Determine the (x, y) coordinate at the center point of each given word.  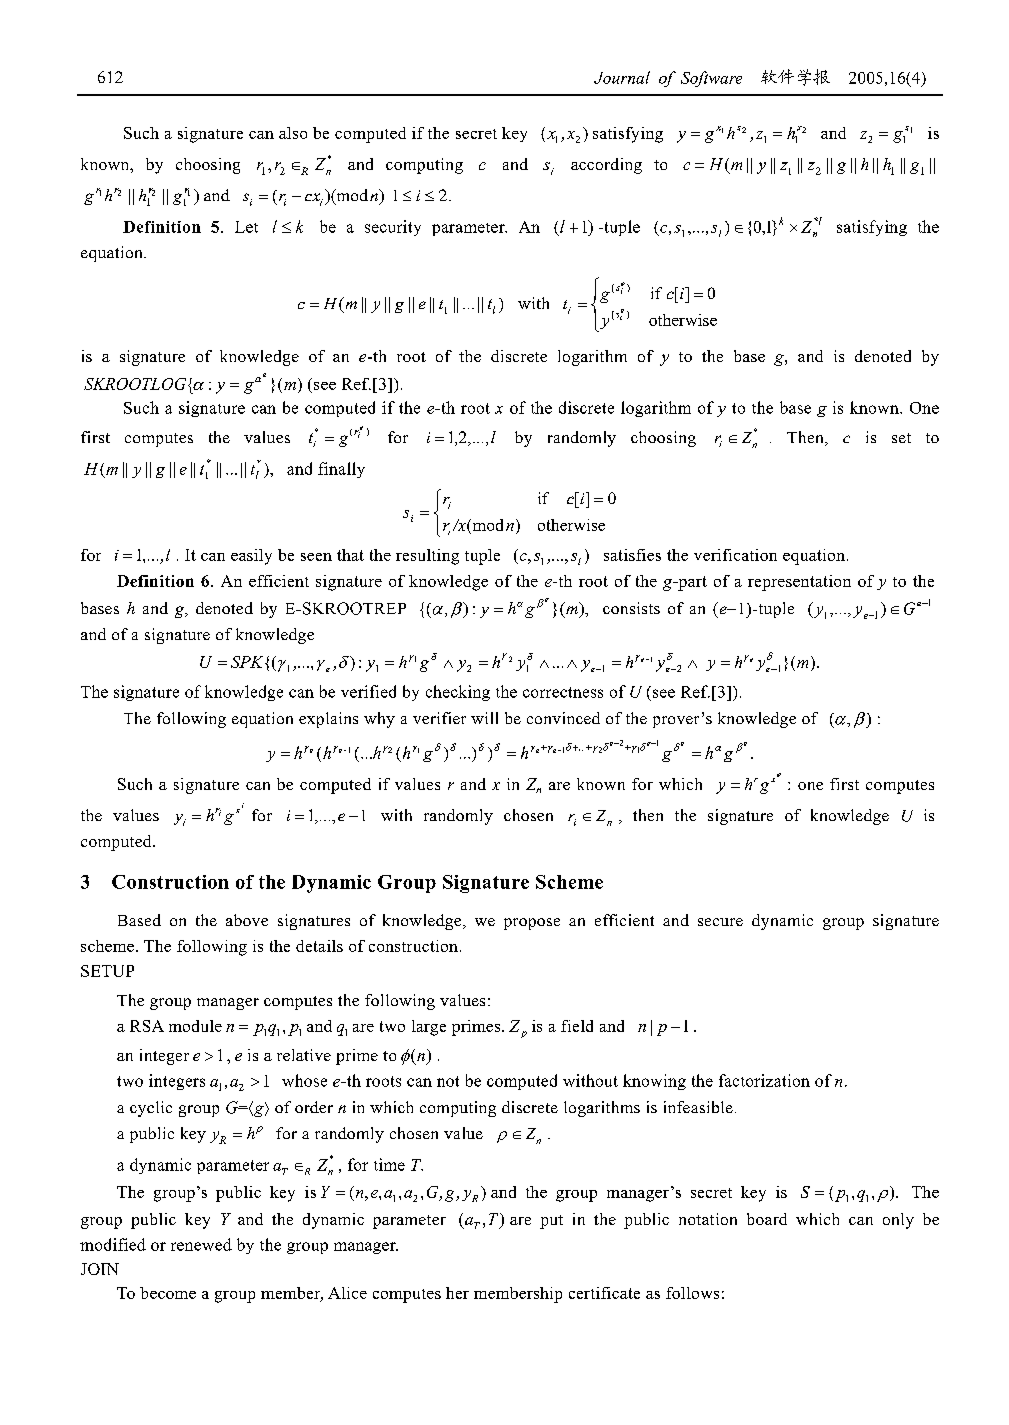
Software (711, 79)
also (293, 133)
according (606, 166)
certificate (604, 1293)
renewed (201, 1244)
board (767, 1219)
